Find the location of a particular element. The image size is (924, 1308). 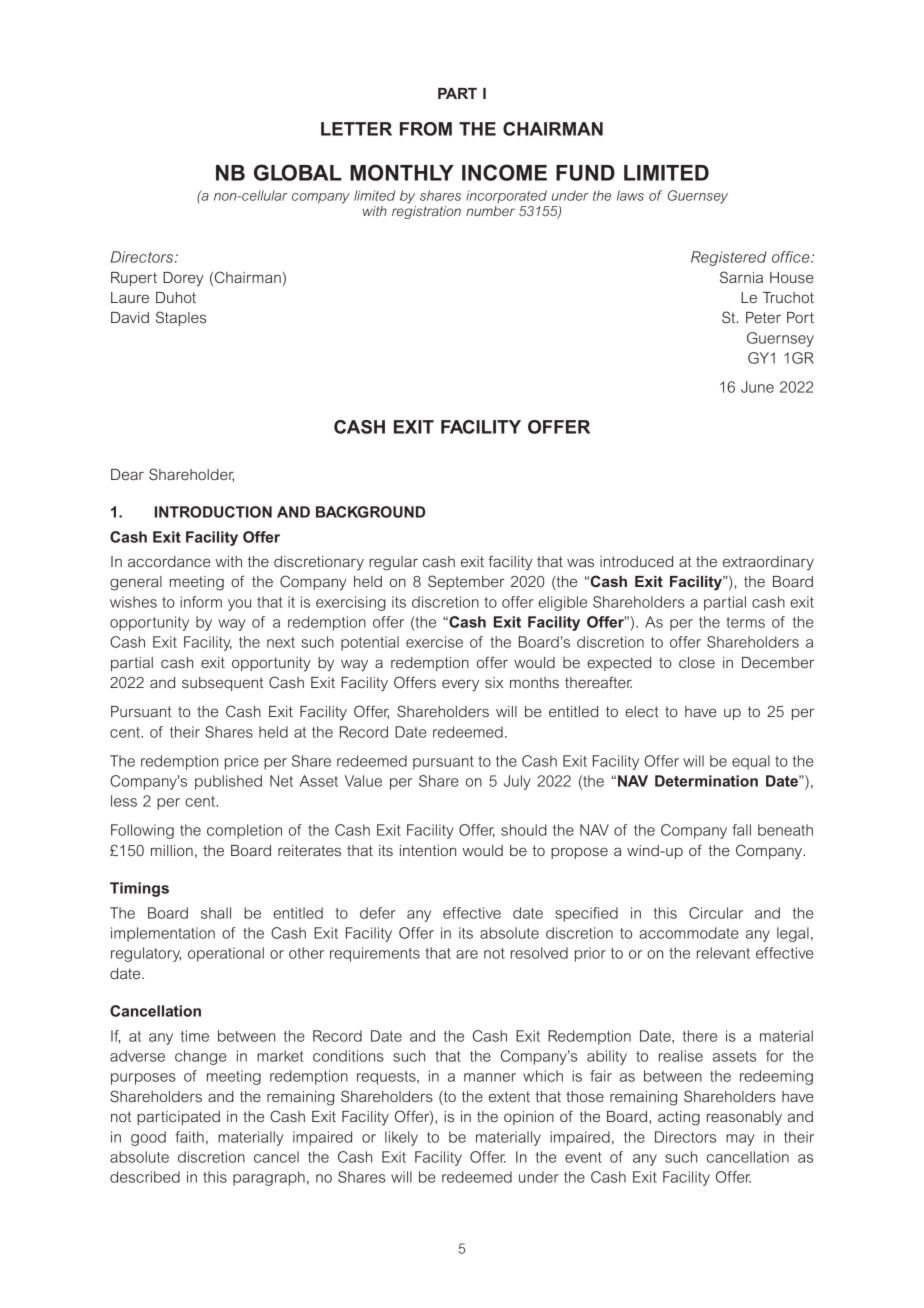

extraordinary is located at coordinates (768, 563).
